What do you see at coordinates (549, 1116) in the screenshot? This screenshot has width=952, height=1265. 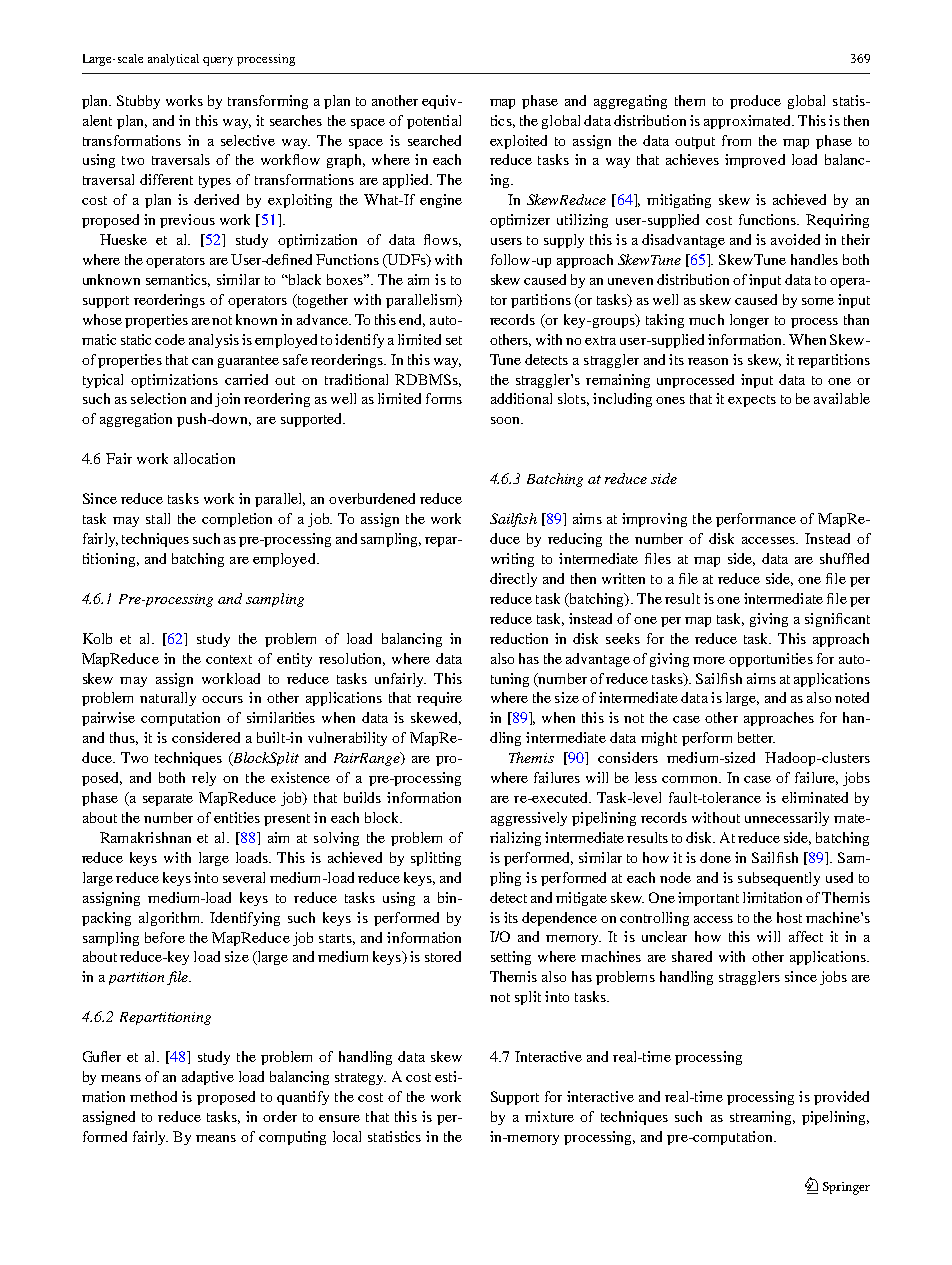 I see `mixture` at bounding box center [549, 1116].
